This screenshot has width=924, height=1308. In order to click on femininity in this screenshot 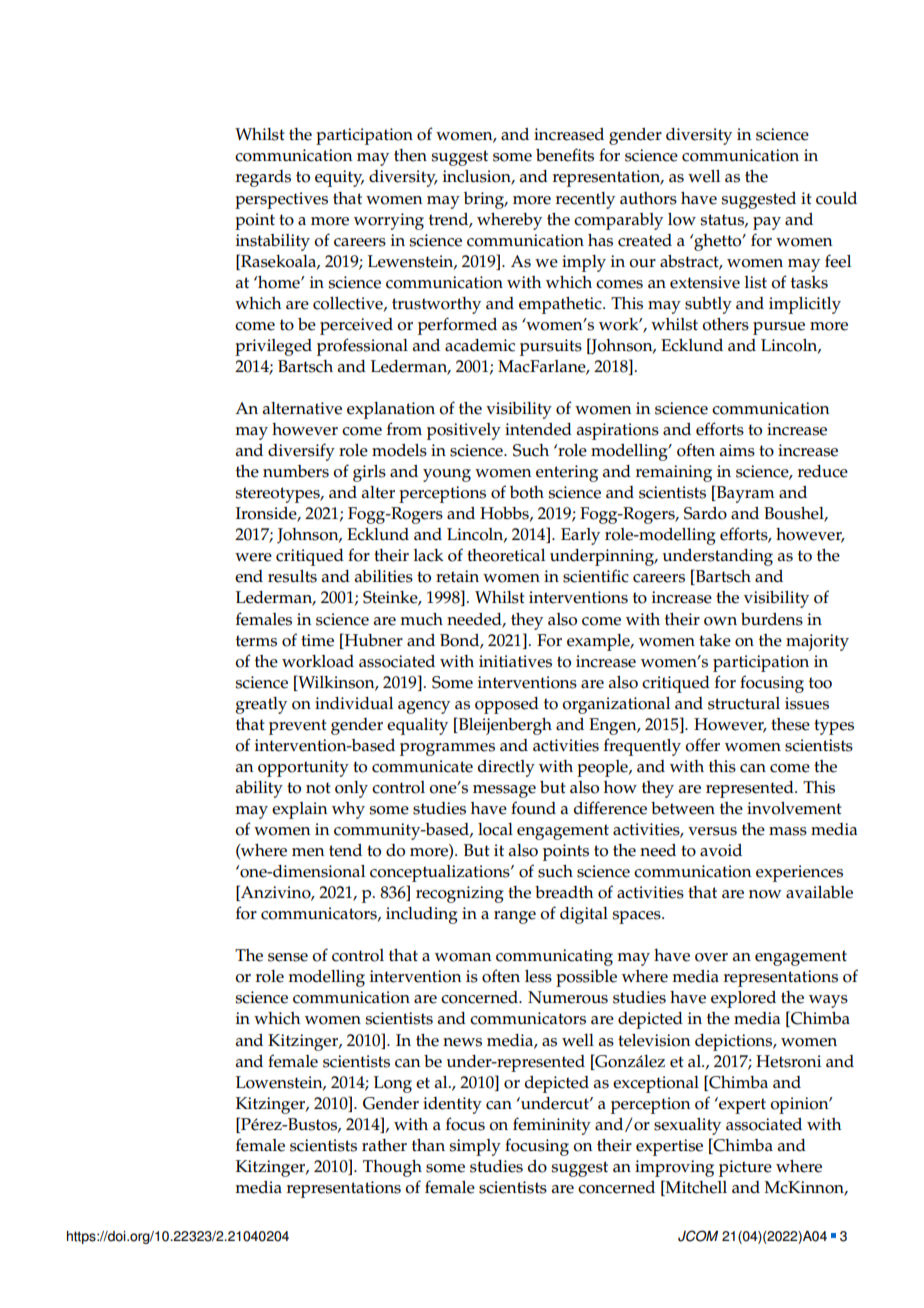, I will do `click(552, 1126)`.
